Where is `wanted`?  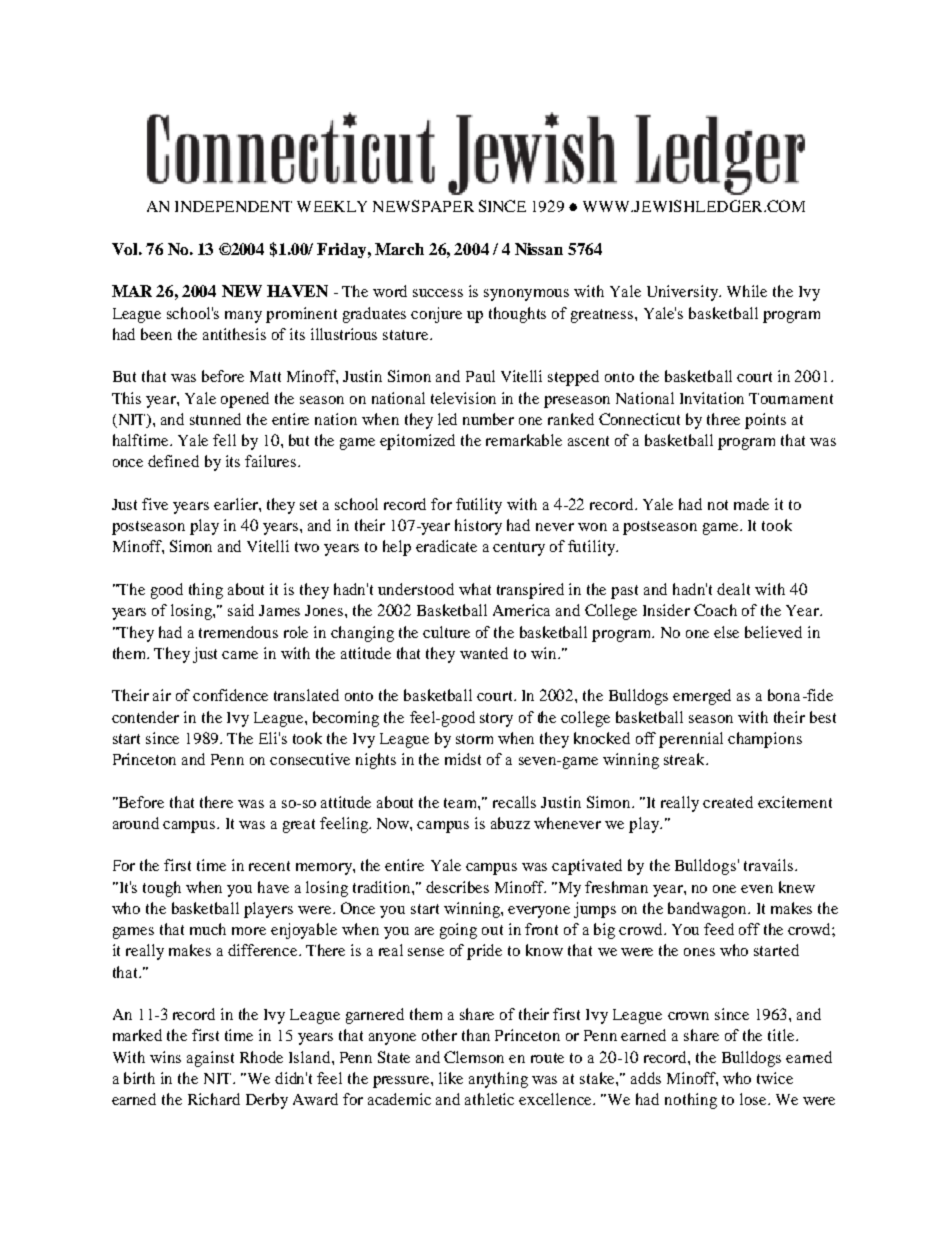 wanted is located at coordinates (484, 653).
